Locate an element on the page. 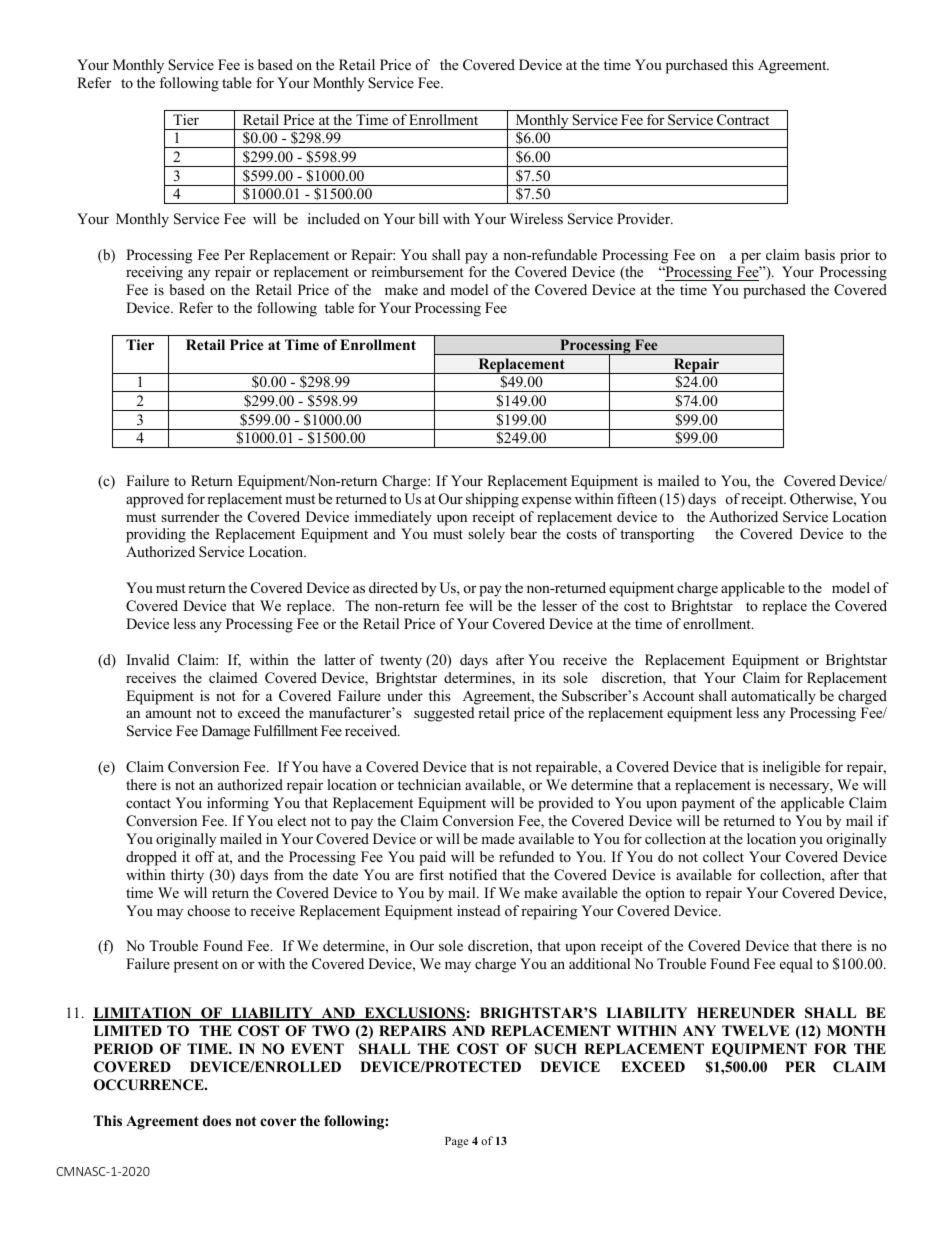 The image size is (952, 1233). basis is located at coordinates (820, 254).
